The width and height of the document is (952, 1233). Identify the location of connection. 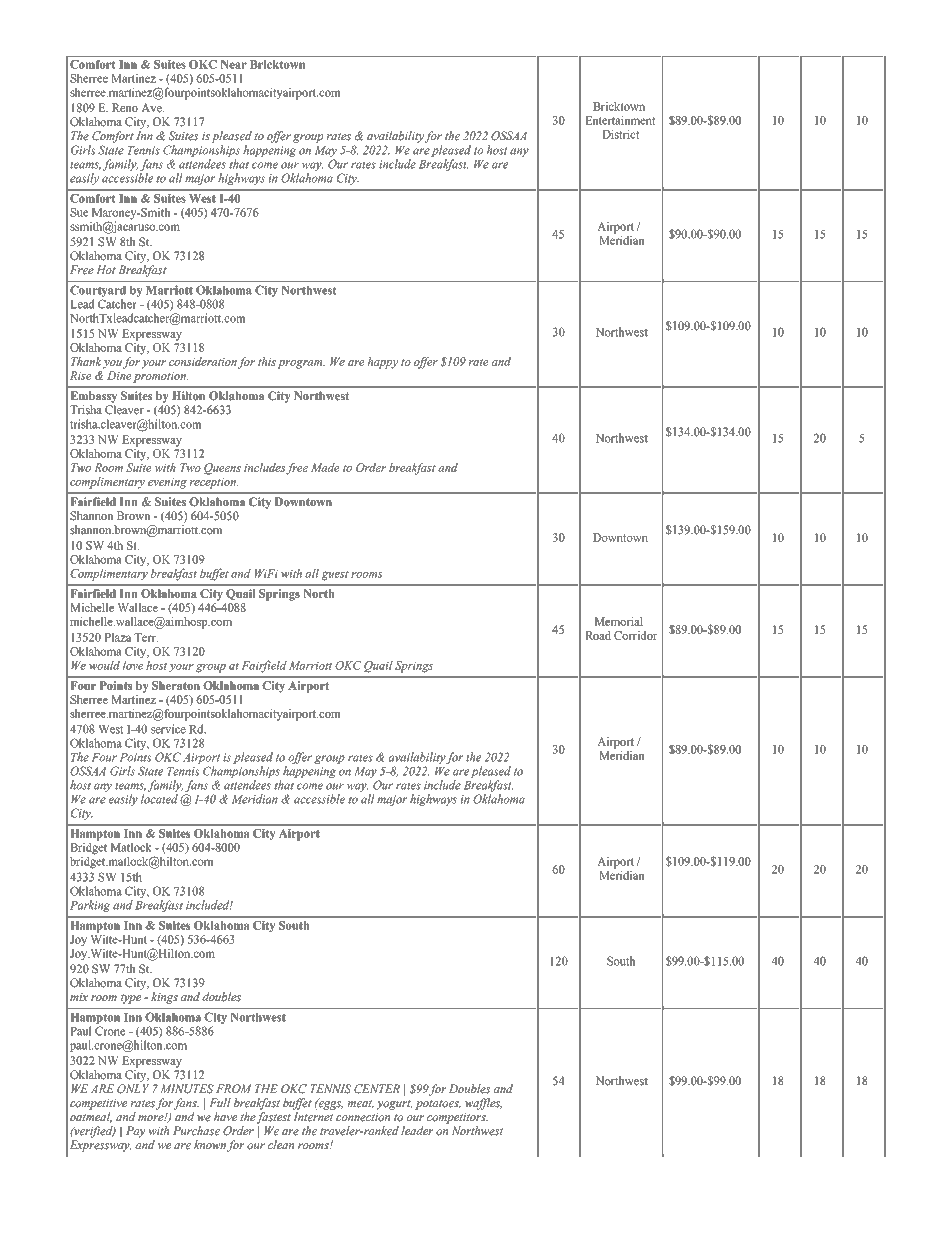
(363, 1117).
